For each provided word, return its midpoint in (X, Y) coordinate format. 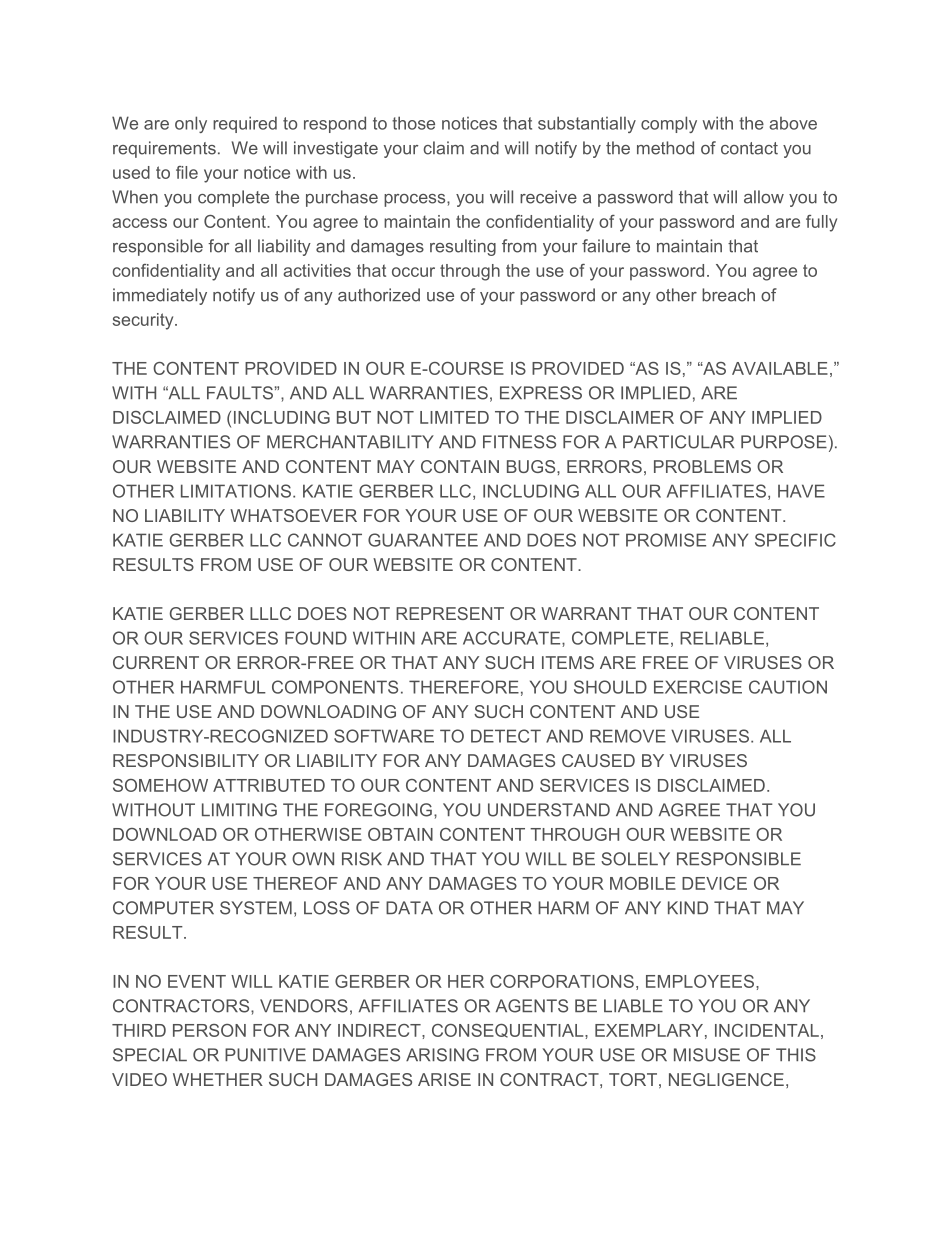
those (413, 123)
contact (749, 148)
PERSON (209, 1030)
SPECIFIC (795, 540)
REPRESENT (450, 613)
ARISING (442, 1055)
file (187, 172)
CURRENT (156, 662)
